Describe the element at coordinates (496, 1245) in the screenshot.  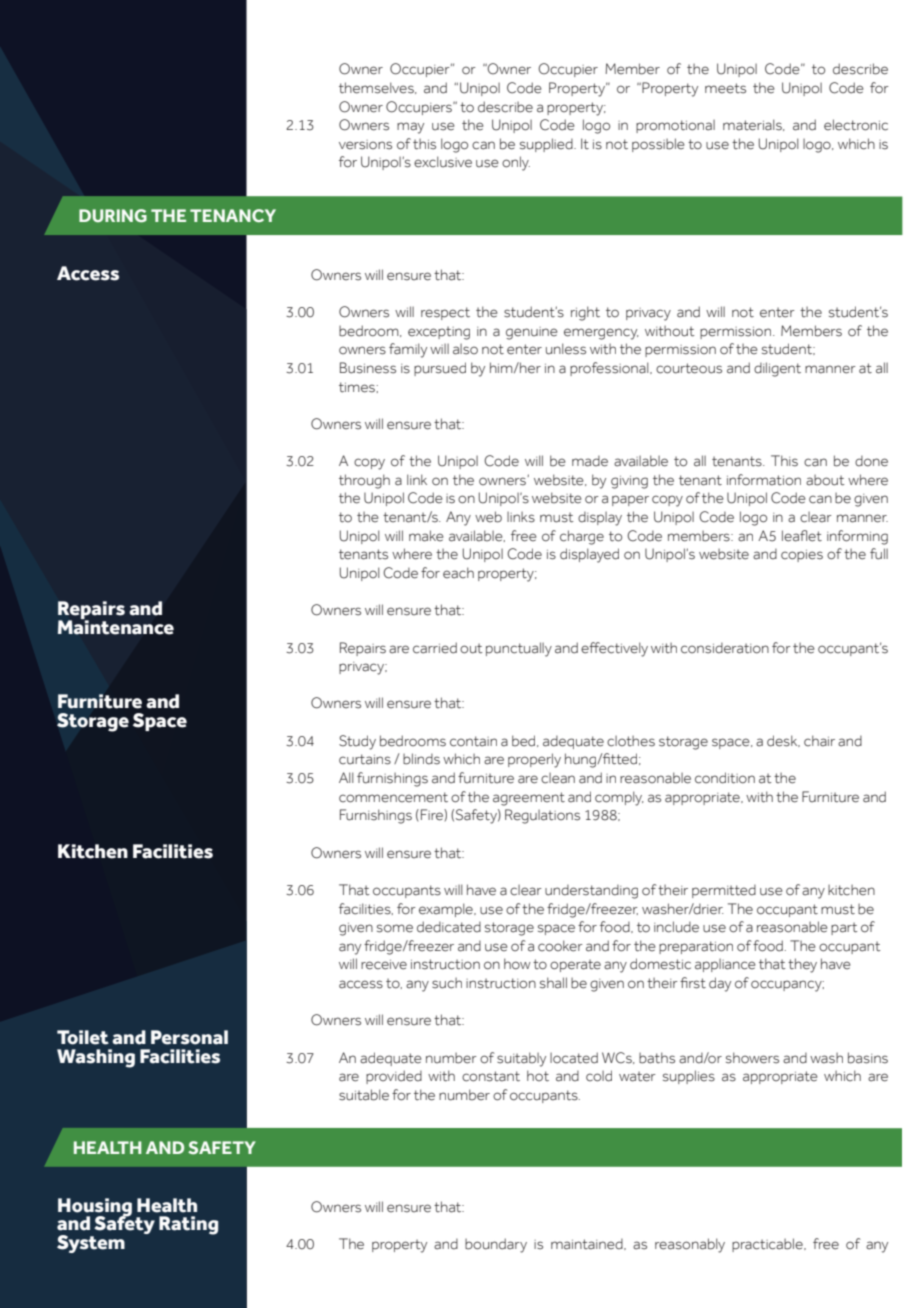
I see `boundary` at that location.
